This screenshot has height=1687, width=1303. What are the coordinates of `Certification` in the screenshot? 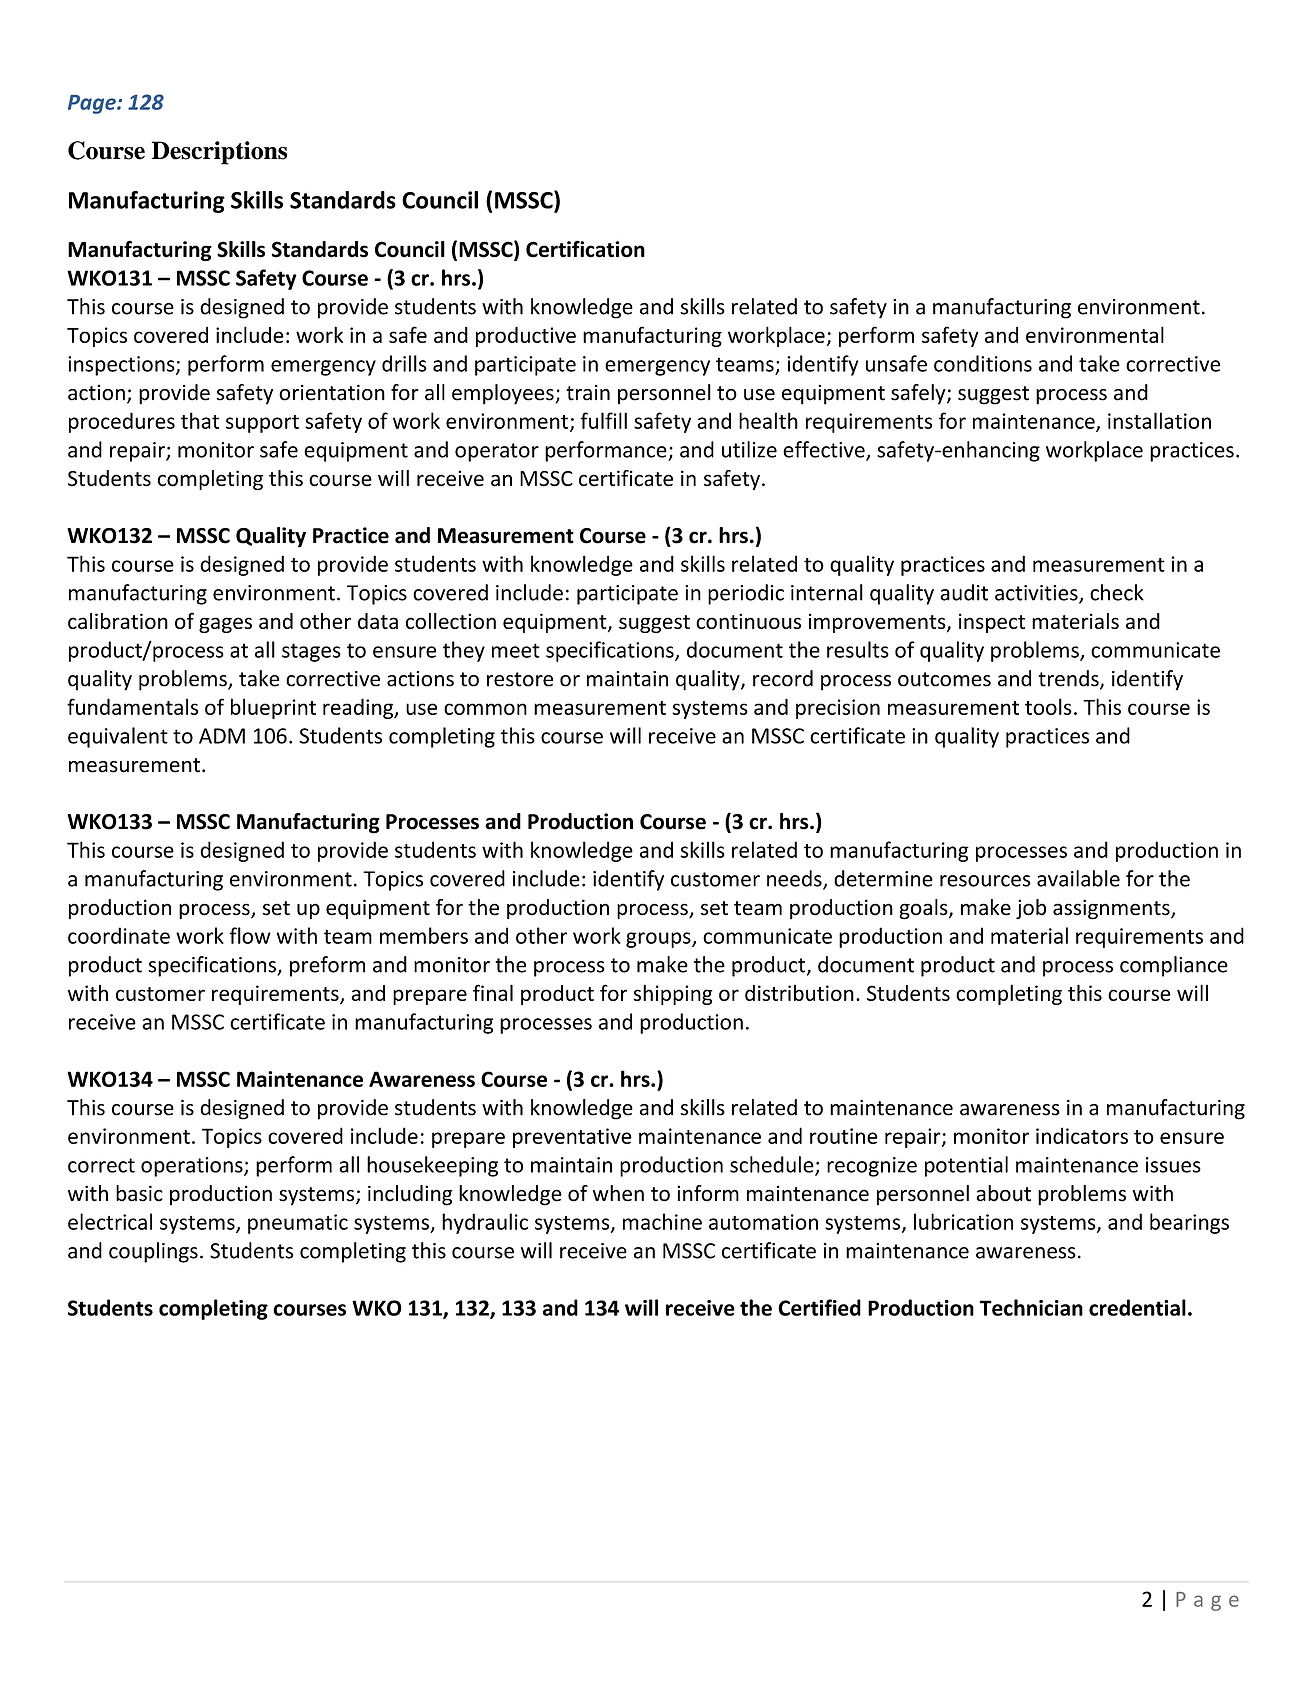 It's located at (585, 249).
